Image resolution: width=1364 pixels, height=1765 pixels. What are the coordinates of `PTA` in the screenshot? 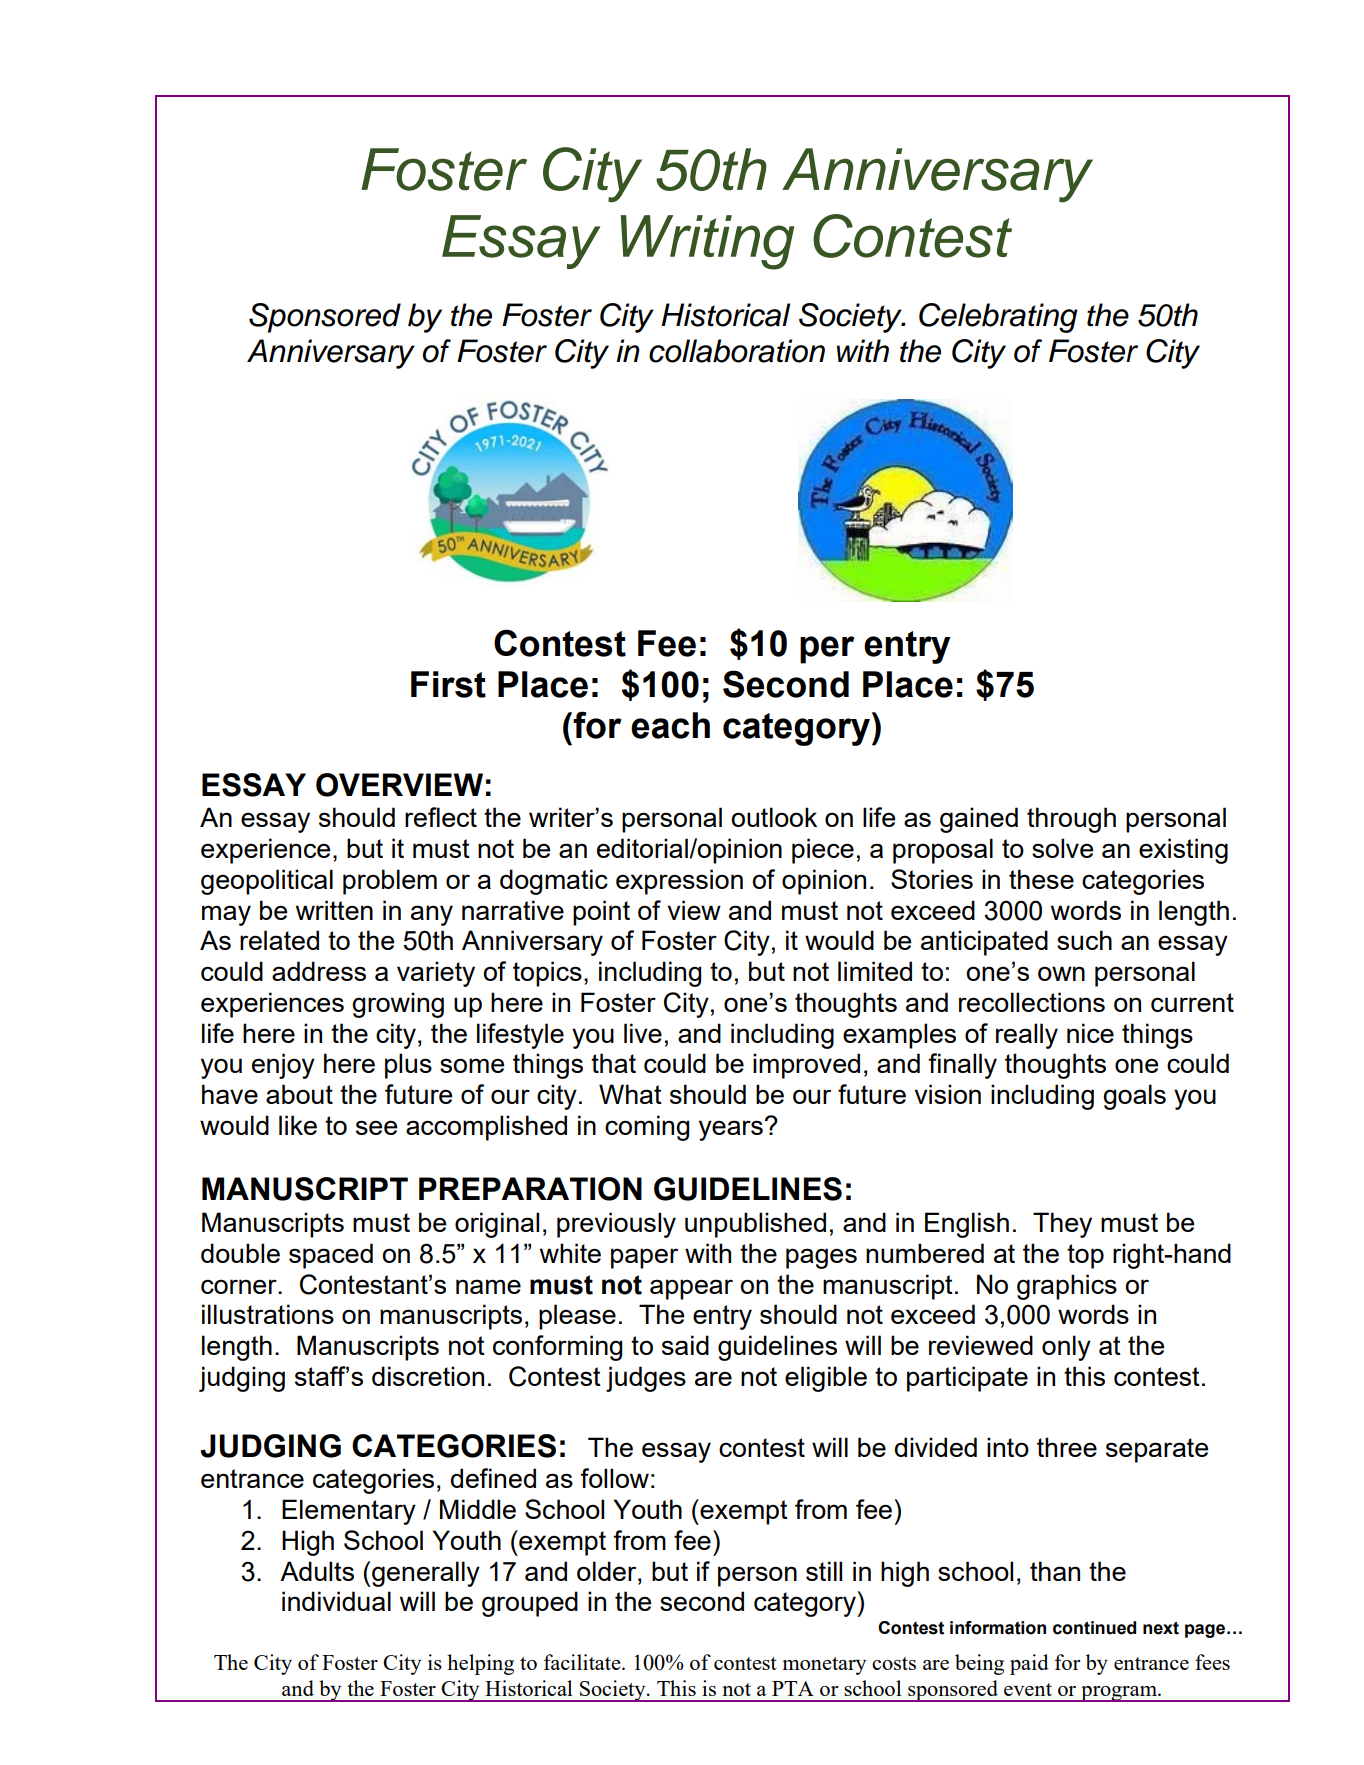 It's located at (793, 1688).
